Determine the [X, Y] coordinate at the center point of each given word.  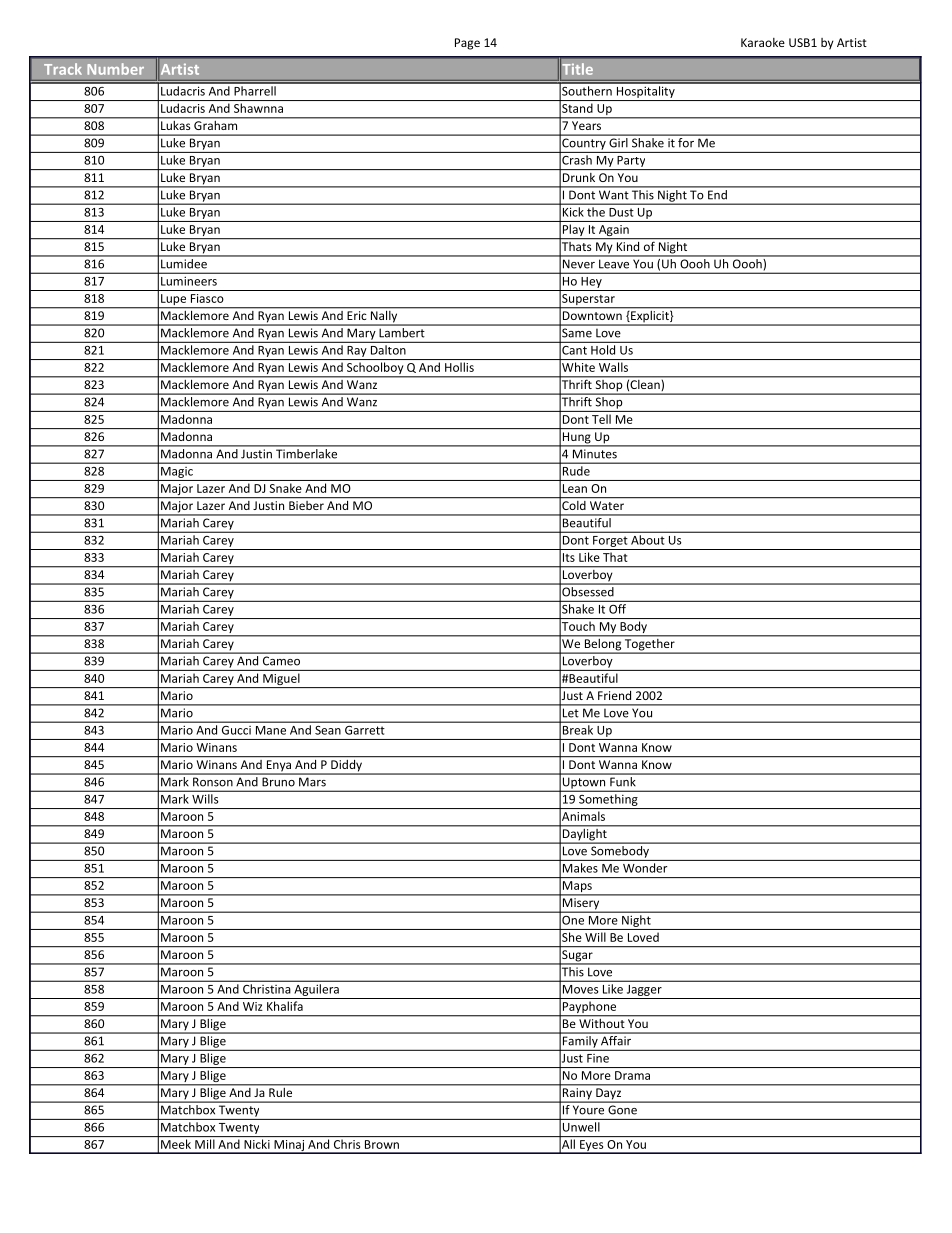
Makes [580, 868]
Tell [601, 419]
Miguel [281, 680]
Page [467, 44]
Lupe [174, 301]
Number [115, 69]
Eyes [592, 1147]
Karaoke [763, 42]
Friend [614, 695]
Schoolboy [375, 369]
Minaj [289, 1147]
